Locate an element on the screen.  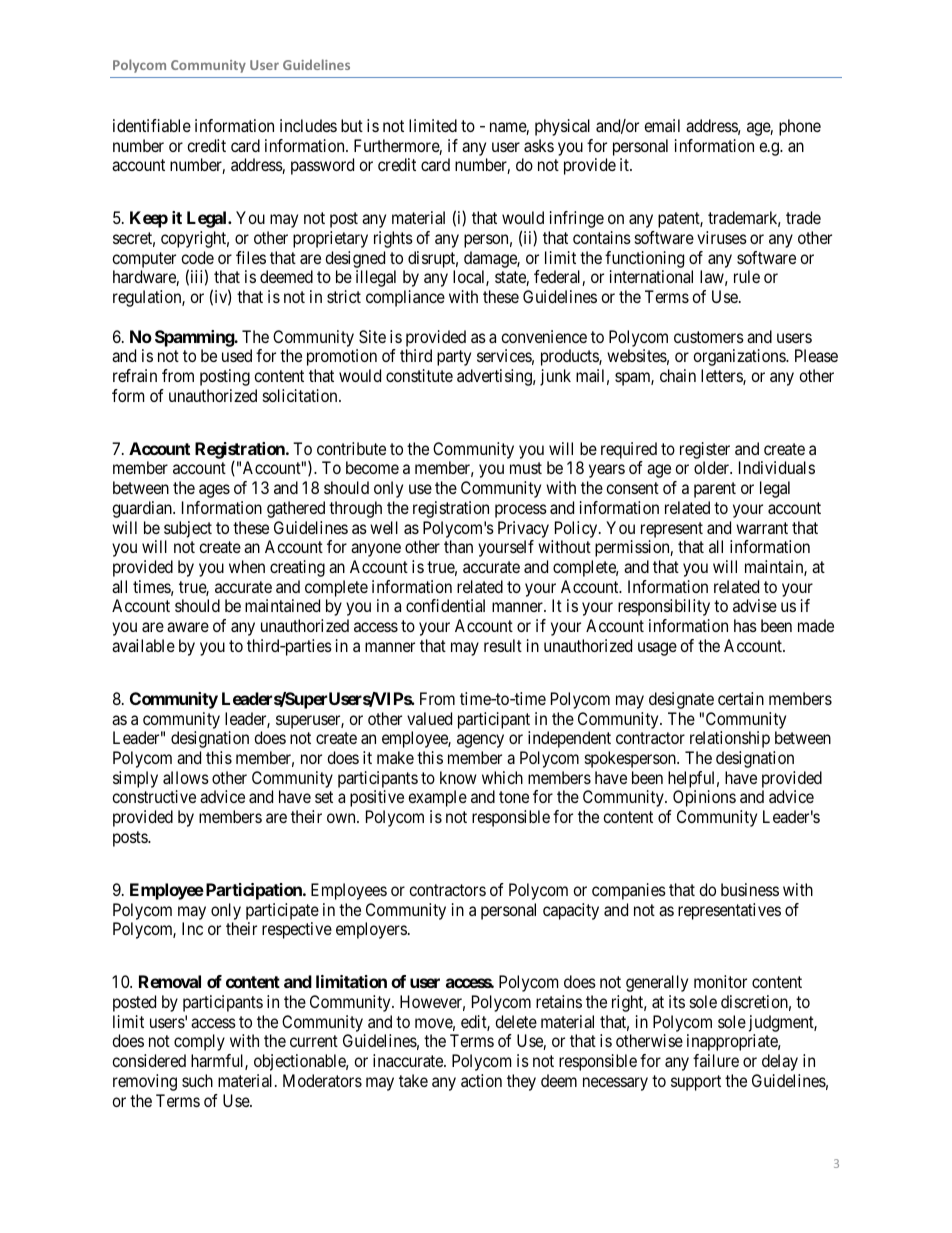
asks is located at coordinates (539, 145).
